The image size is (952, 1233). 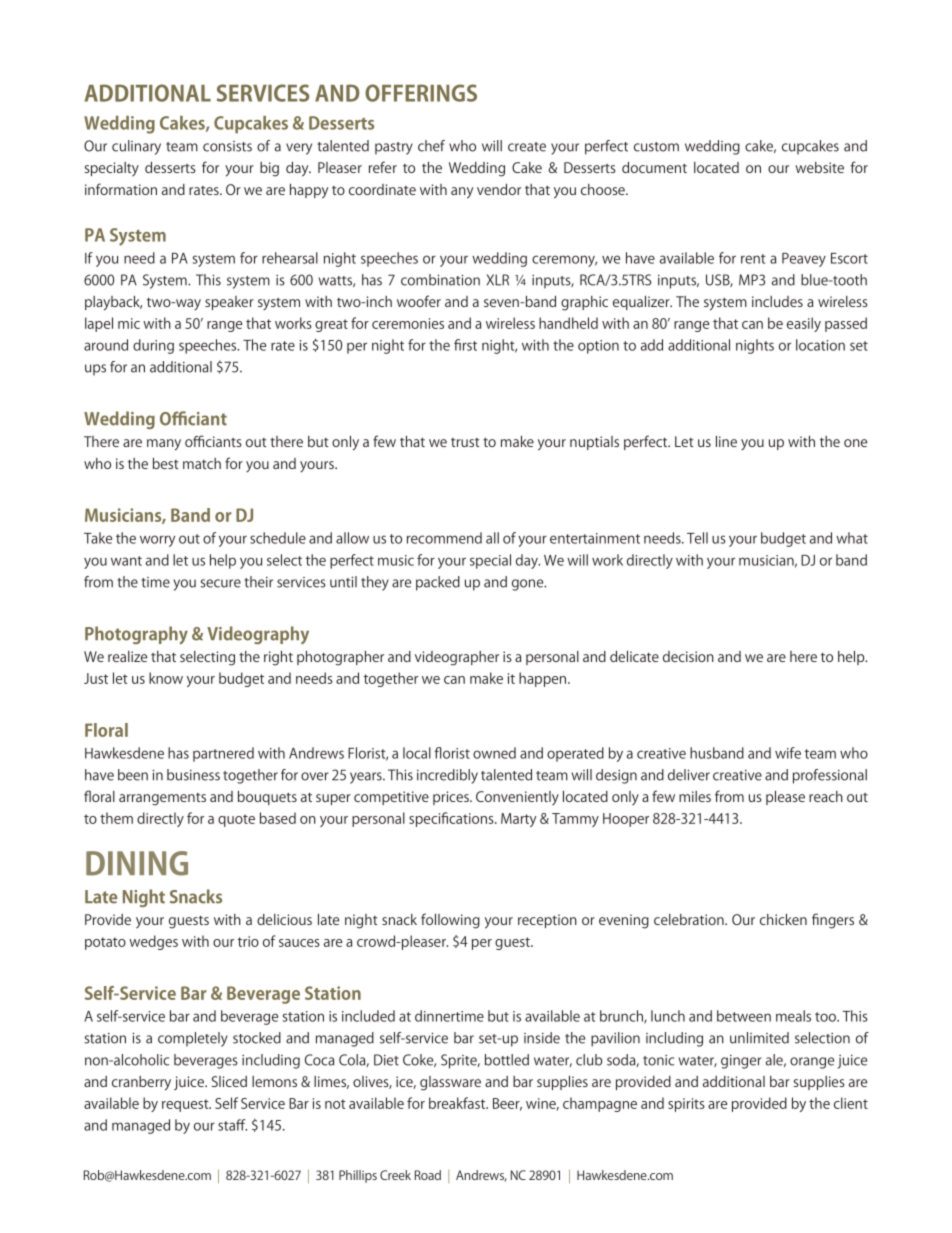 What do you see at coordinates (819, 167) in the screenshot?
I see `website` at bounding box center [819, 167].
